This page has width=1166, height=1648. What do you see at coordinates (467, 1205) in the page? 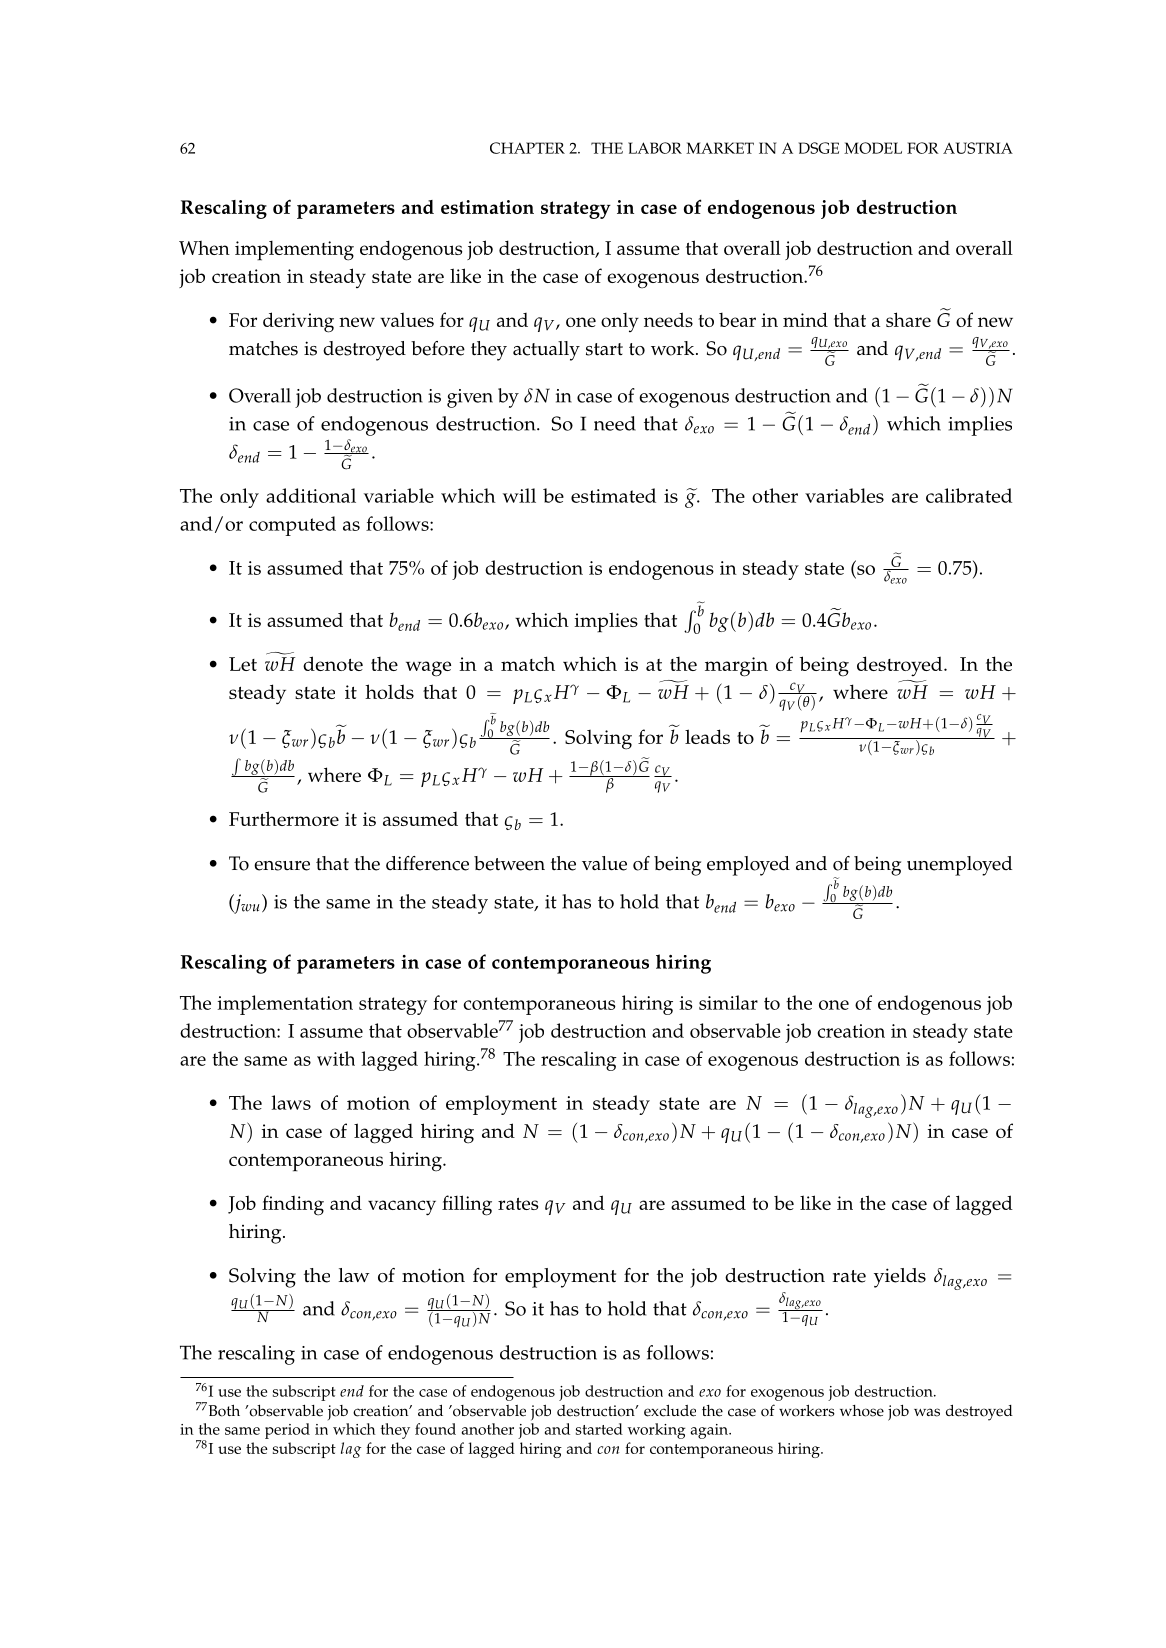
I see `filling` at bounding box center [467, 1205].
